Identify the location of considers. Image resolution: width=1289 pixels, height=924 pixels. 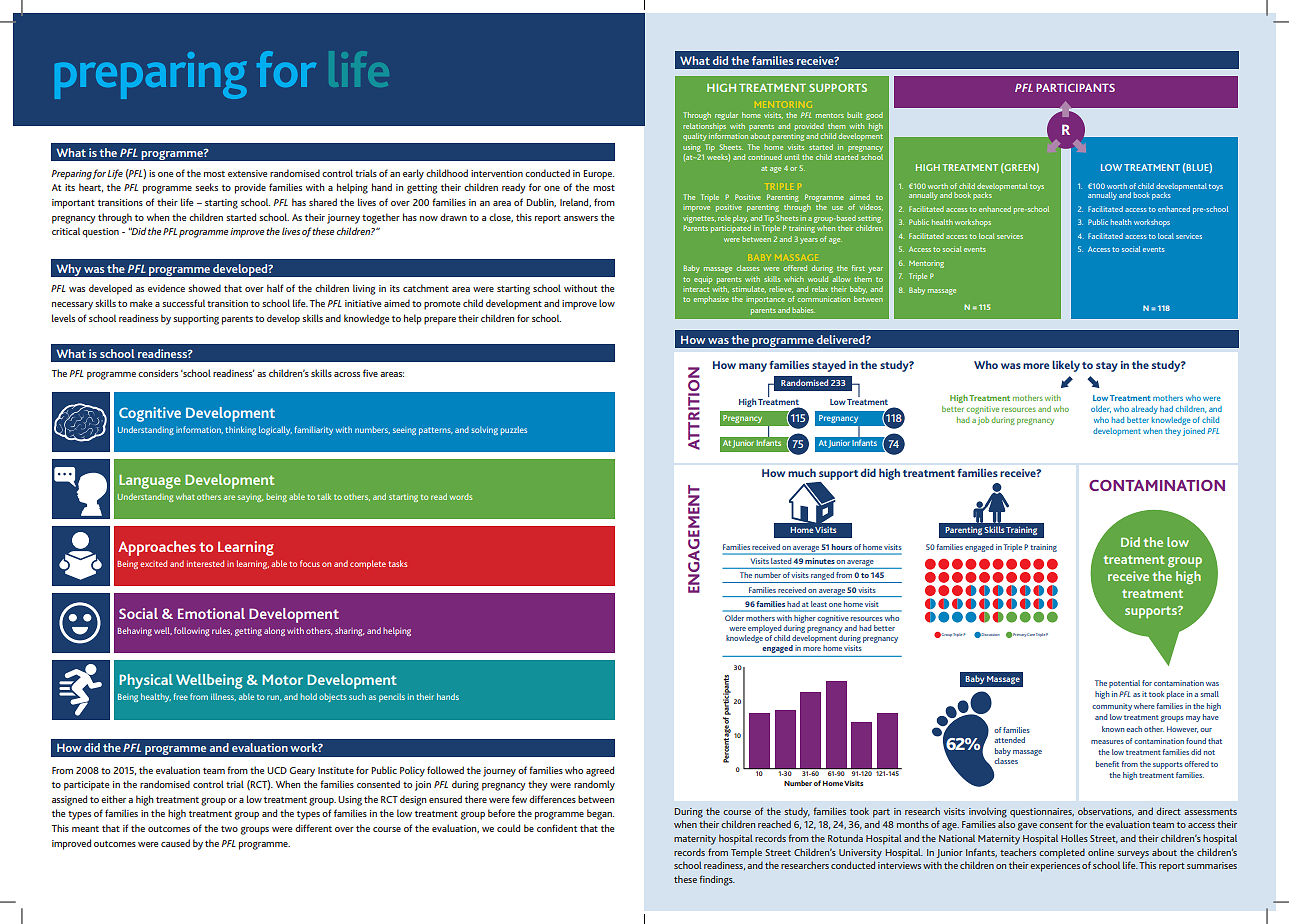
(158, 373).
